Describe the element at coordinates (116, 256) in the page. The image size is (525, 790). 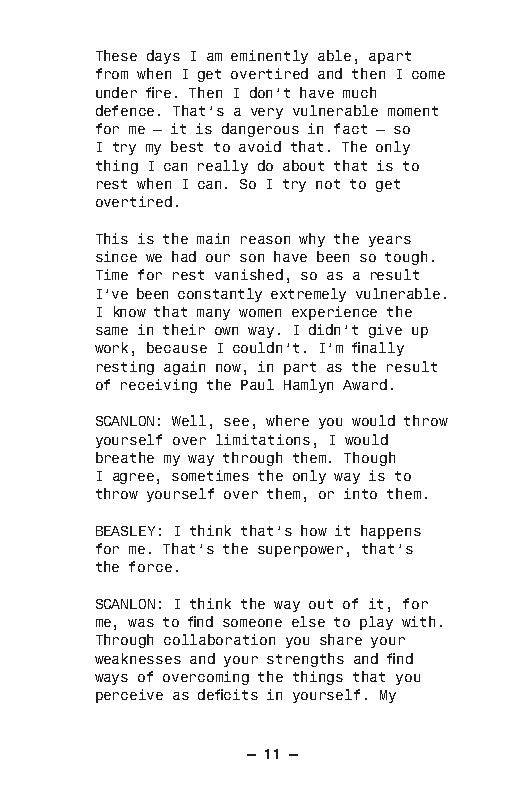
I see `since` at that location.
